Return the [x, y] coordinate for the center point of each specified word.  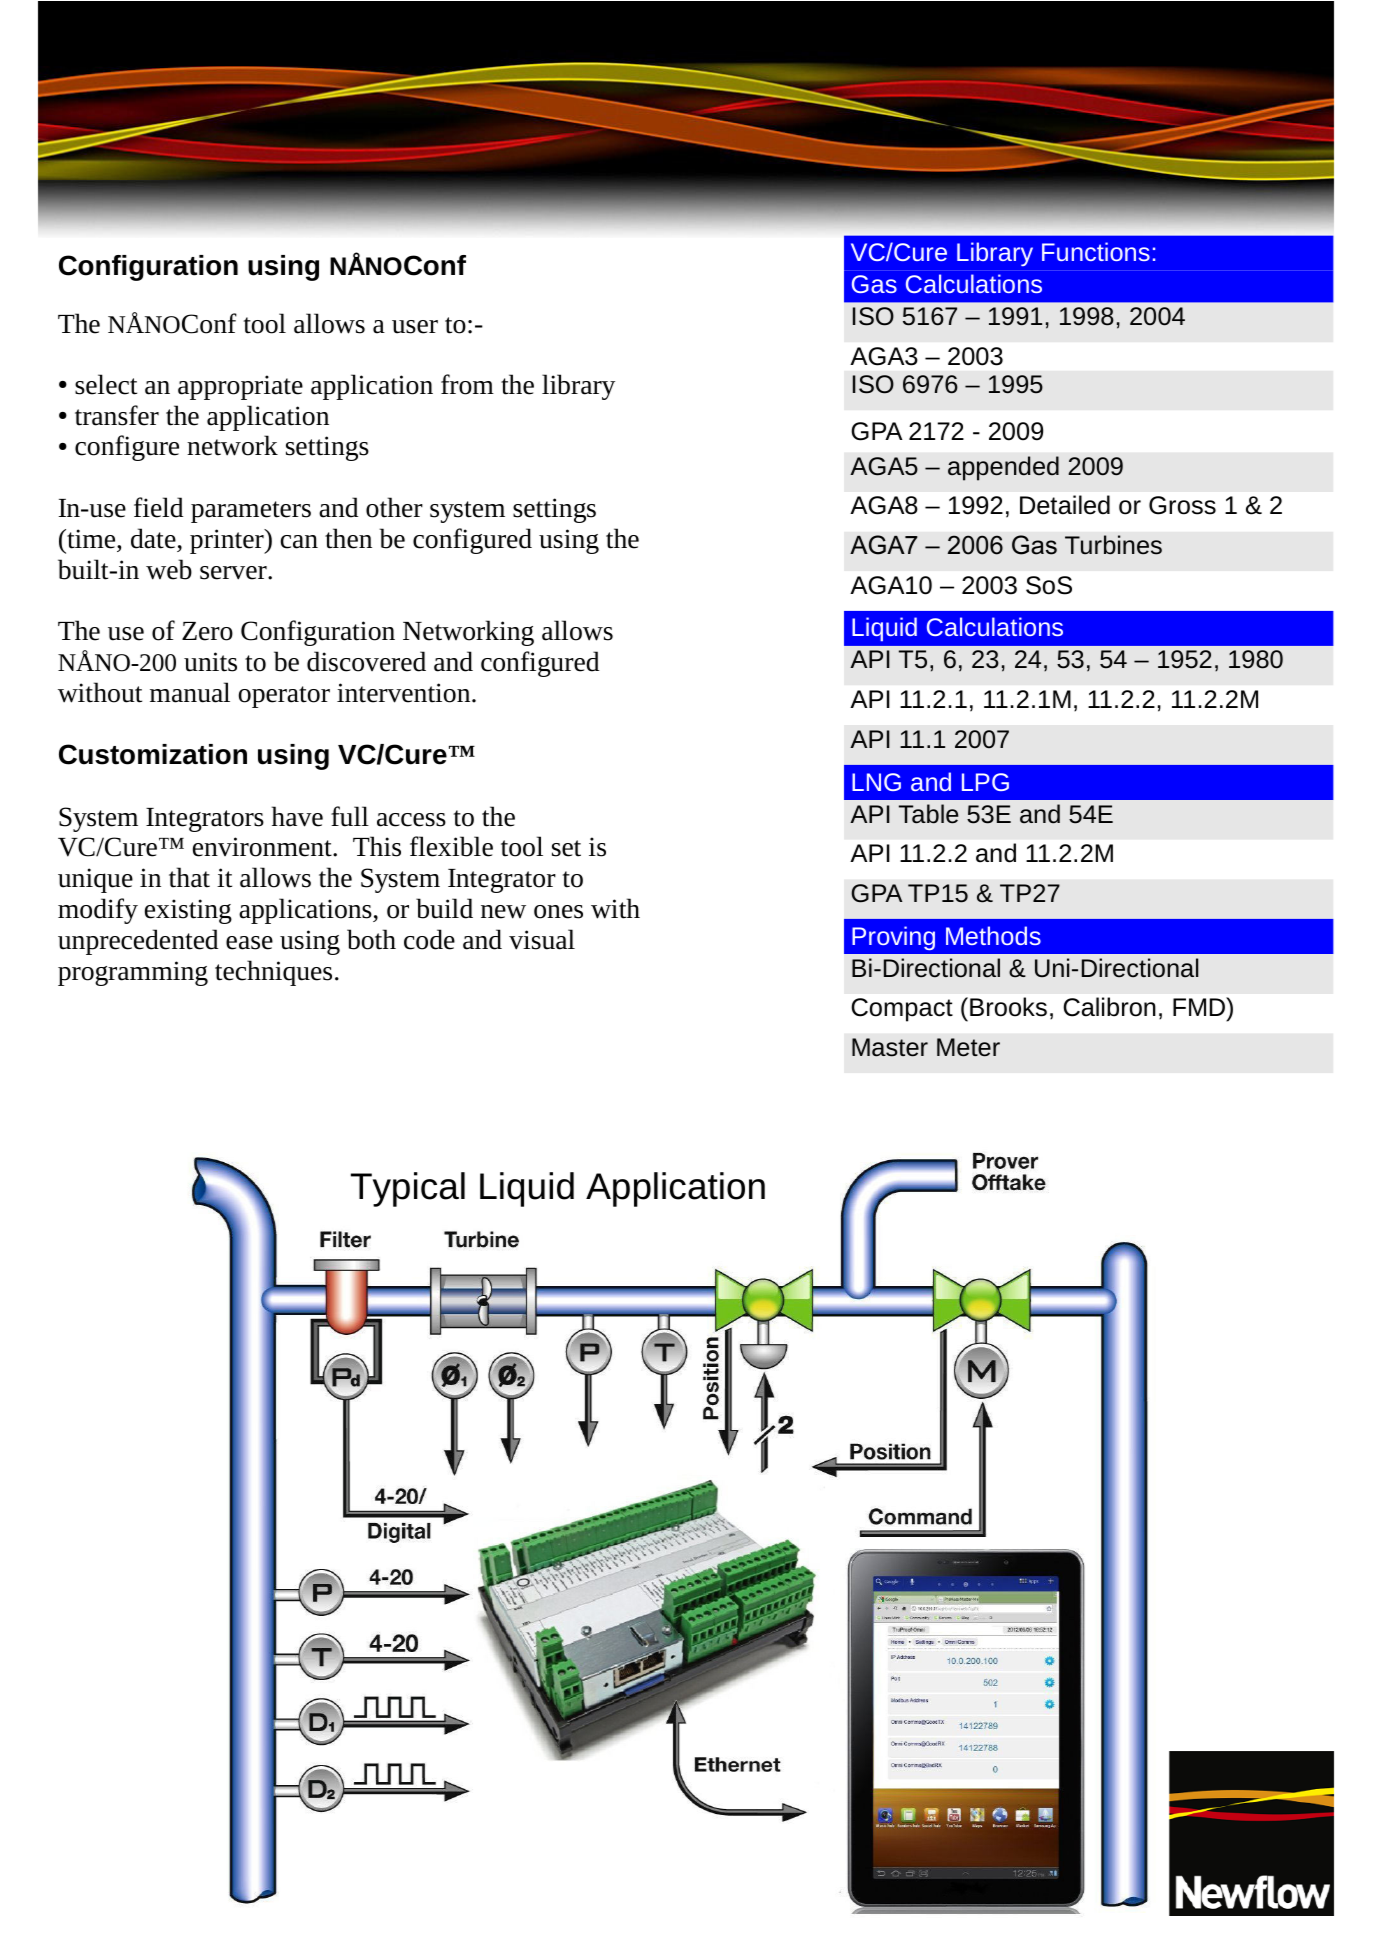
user [415, 327]
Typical [408, 1189]
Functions [1096, 251]
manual [190, 692]
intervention [405, 693]
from [467, 384]
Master [890, 1047]
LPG [985, 782]
